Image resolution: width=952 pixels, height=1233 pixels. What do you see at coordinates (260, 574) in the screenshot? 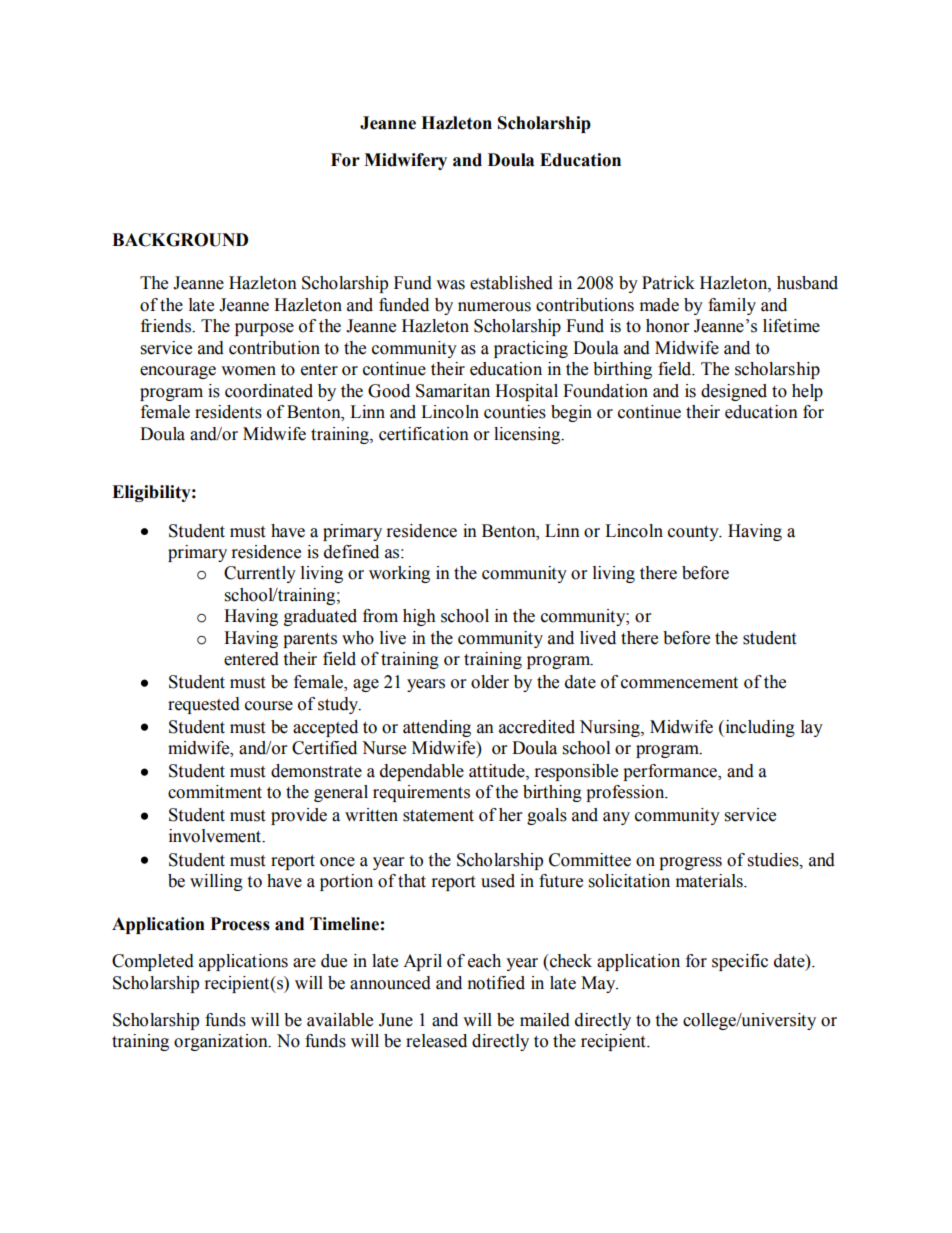
I see `Currently` at bounding box center [260, 574].
